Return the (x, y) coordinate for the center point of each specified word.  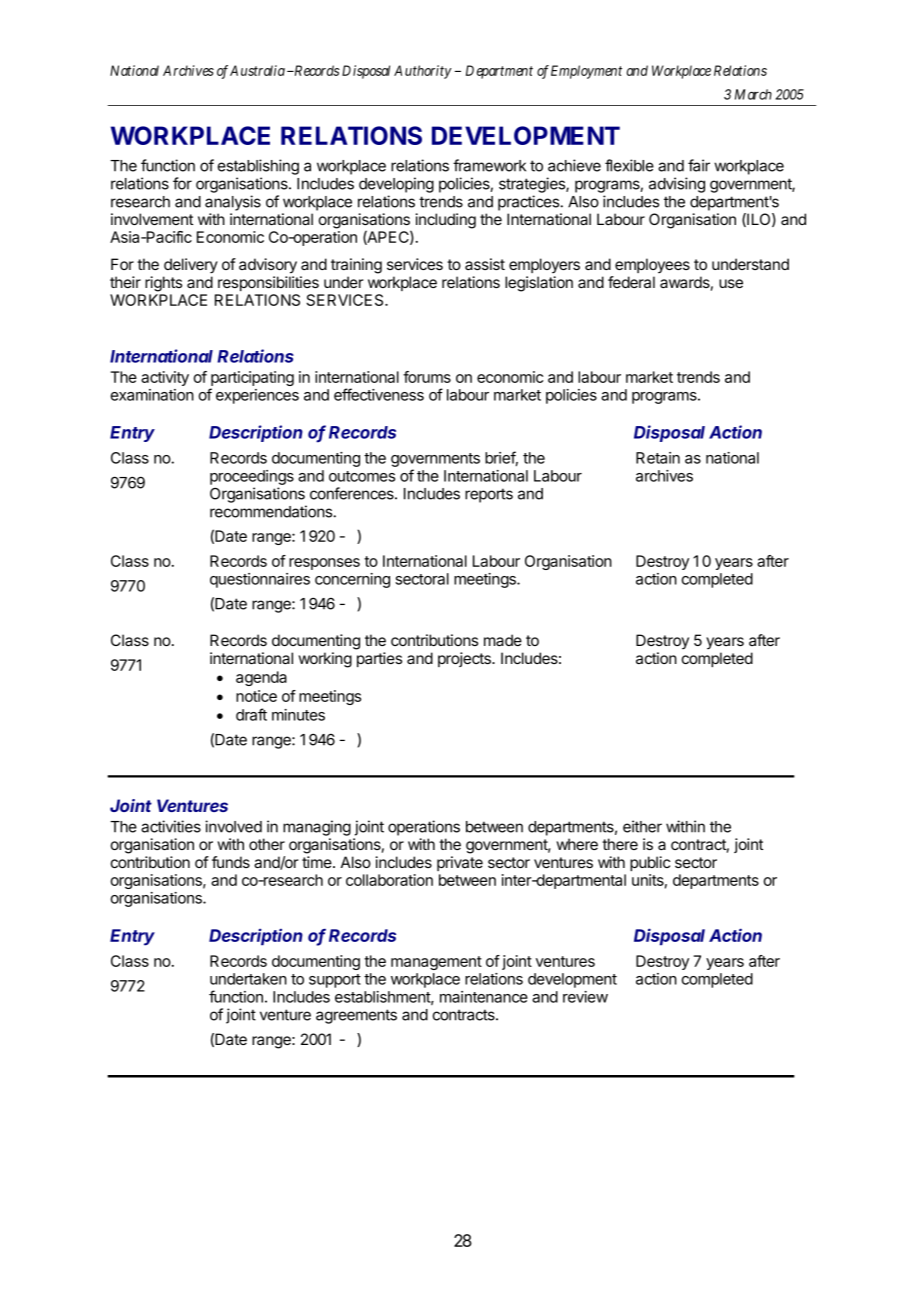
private (460, 863)
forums (427, 377)
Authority (423, 72)
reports (489, 495)
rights (163, 284)
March (753, 94)
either (642, 826)
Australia (257, 70)
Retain (658, 458)
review (585, 997)
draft (251, 714)
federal (631, 282)
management (436, 963)
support (335, 981)
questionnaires (260, 580)
